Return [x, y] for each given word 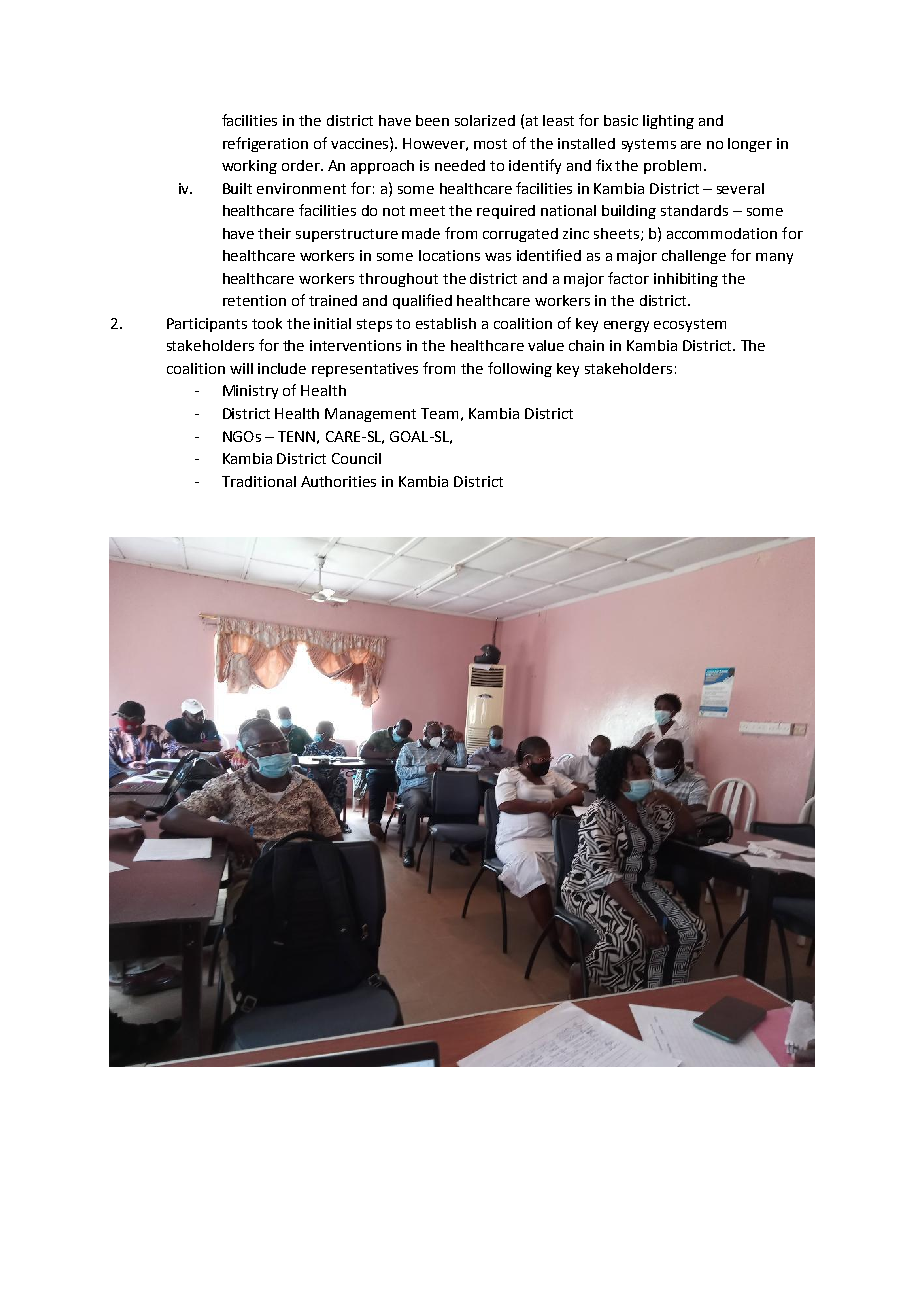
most [490, 144]
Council [356, 458]
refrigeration [265, 144]
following [520, 369]
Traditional [259, 481]
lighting [668, 122]
